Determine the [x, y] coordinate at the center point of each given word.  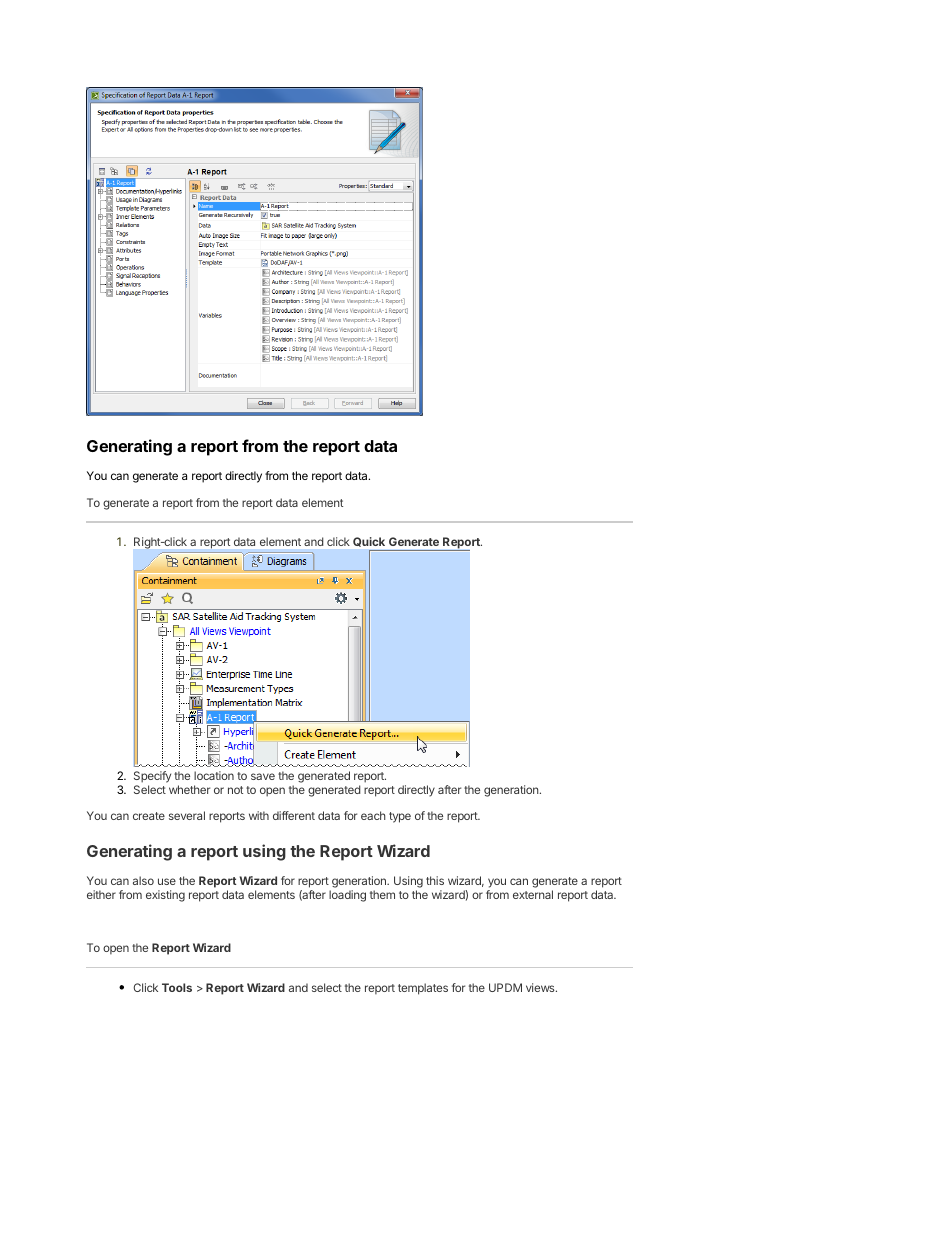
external [533, 894]
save [263, 776]
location [214, 775]
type [400, 817]
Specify [152, 777]
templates [423, 989]
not [235, 790]
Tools [177, 987]
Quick [369, 542]
